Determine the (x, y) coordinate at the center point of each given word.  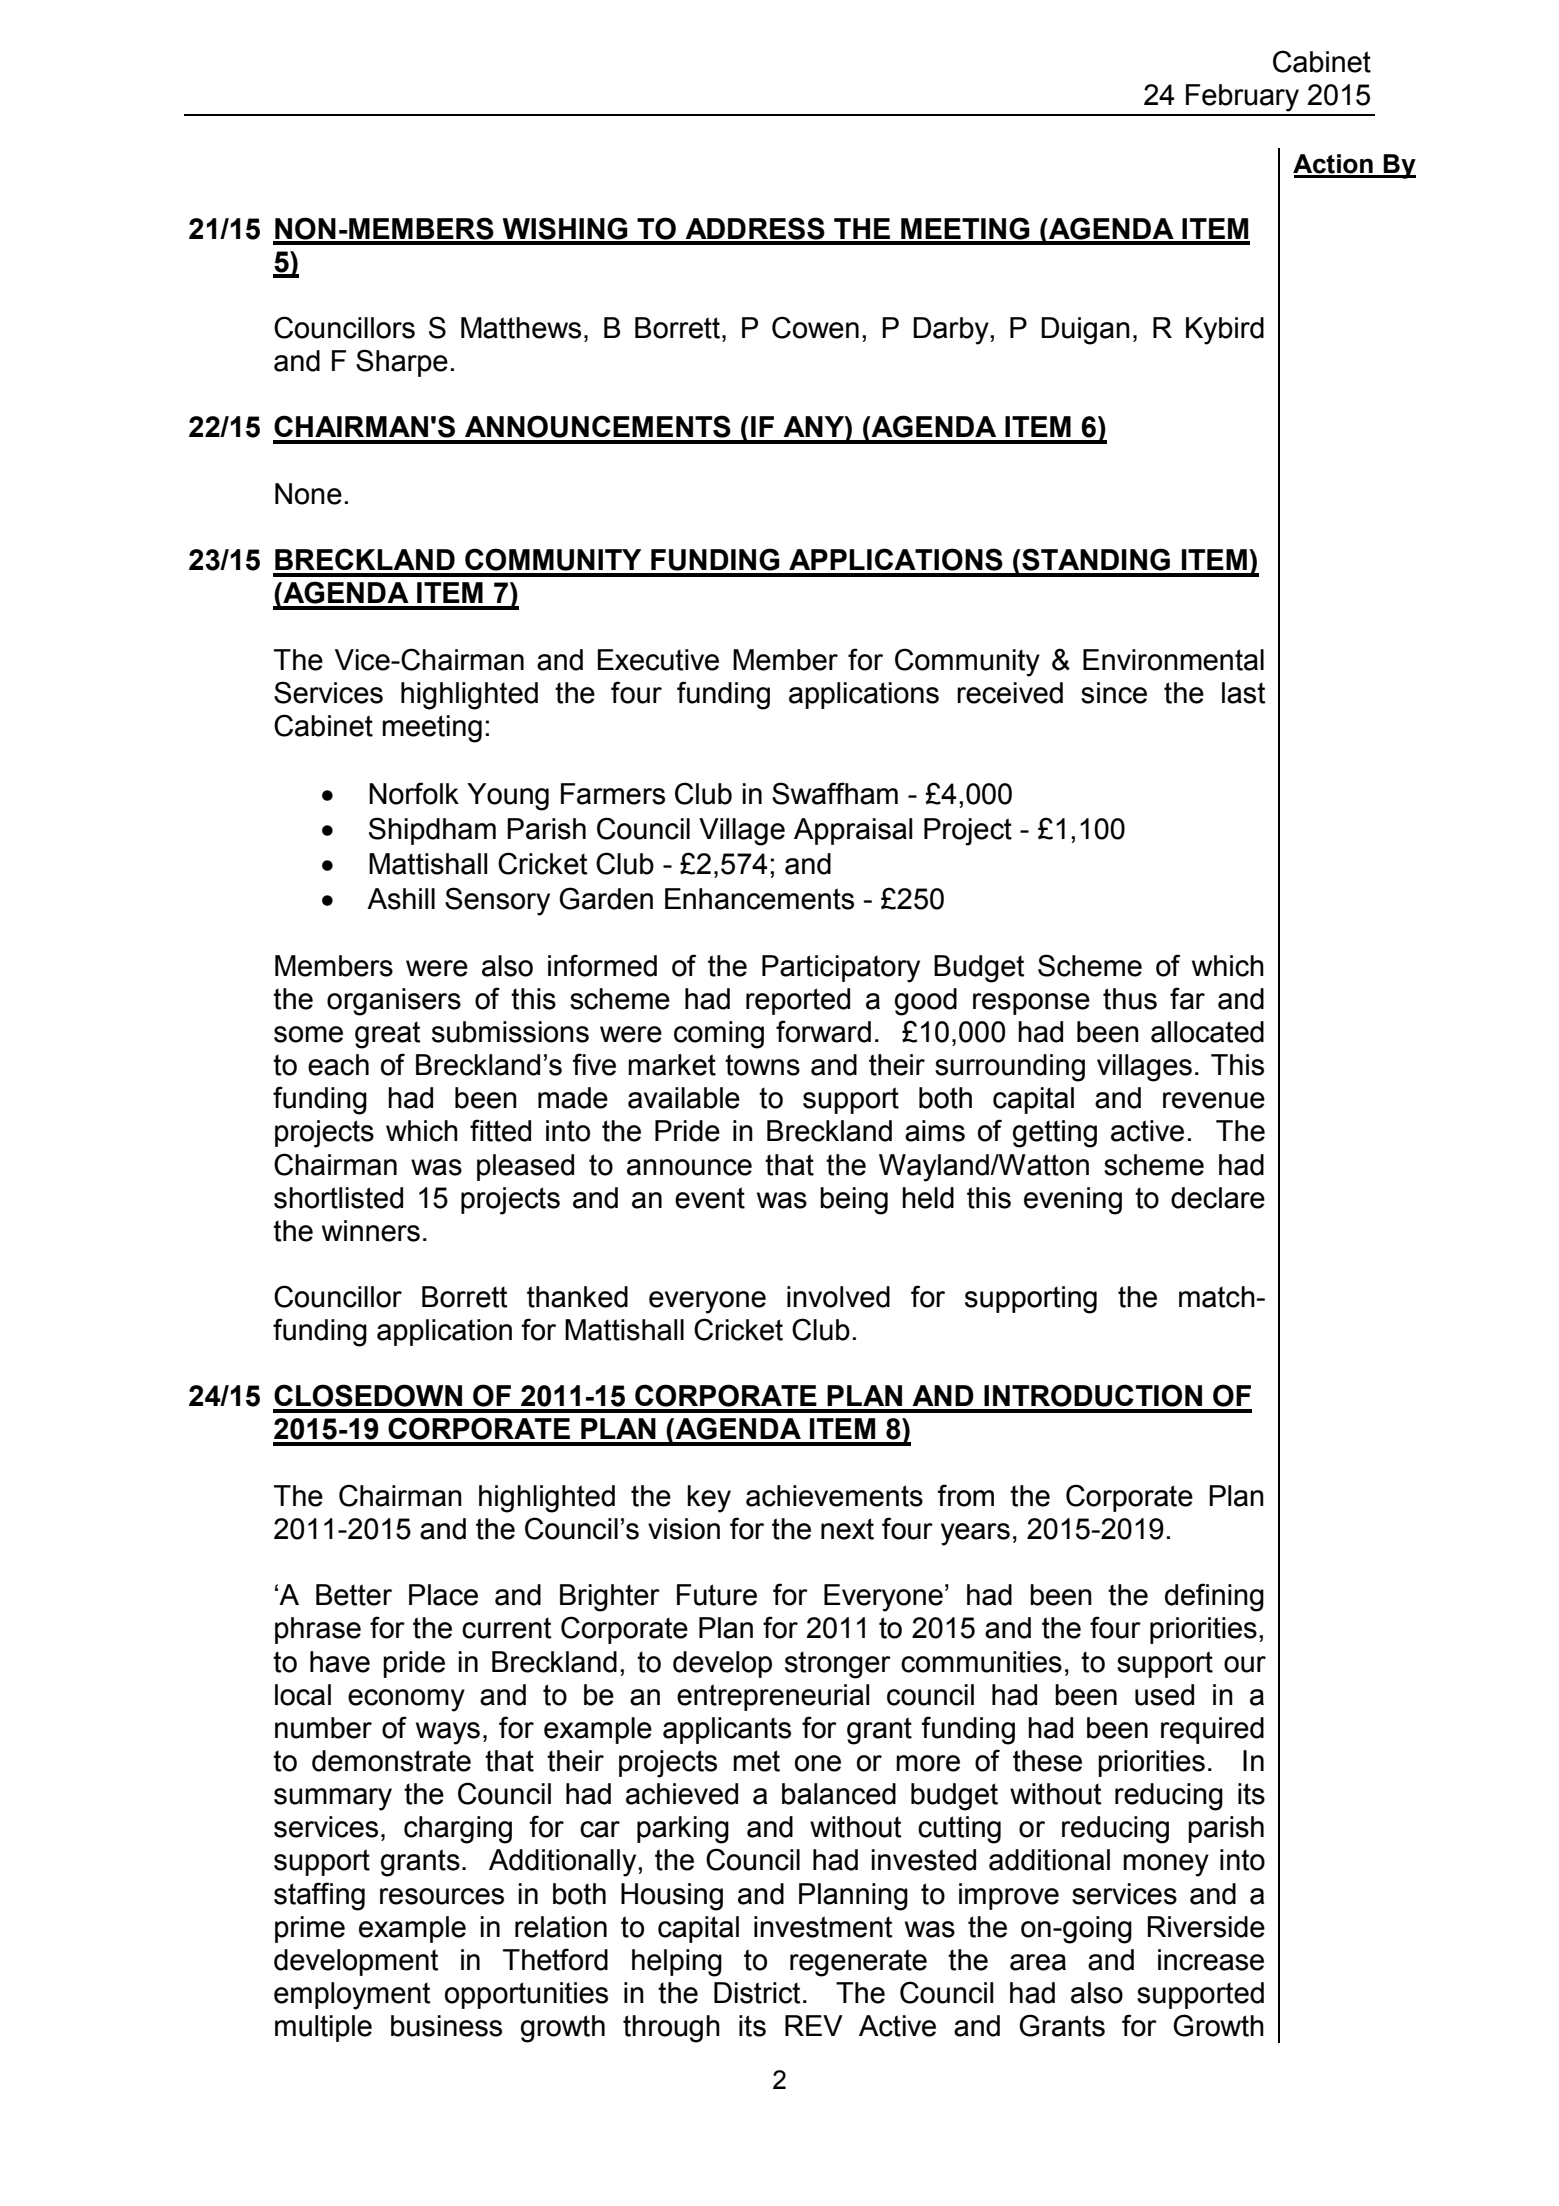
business (446, 2026)
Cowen (815, 327)
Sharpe (402, 363)
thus (1130, 999)
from (965, 1495)
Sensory (497, 901)
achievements (834, 1496)
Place (443, 1595)
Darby (952, 331)
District (757, 1993)
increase (1211, 1960)
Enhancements (759, 899)
